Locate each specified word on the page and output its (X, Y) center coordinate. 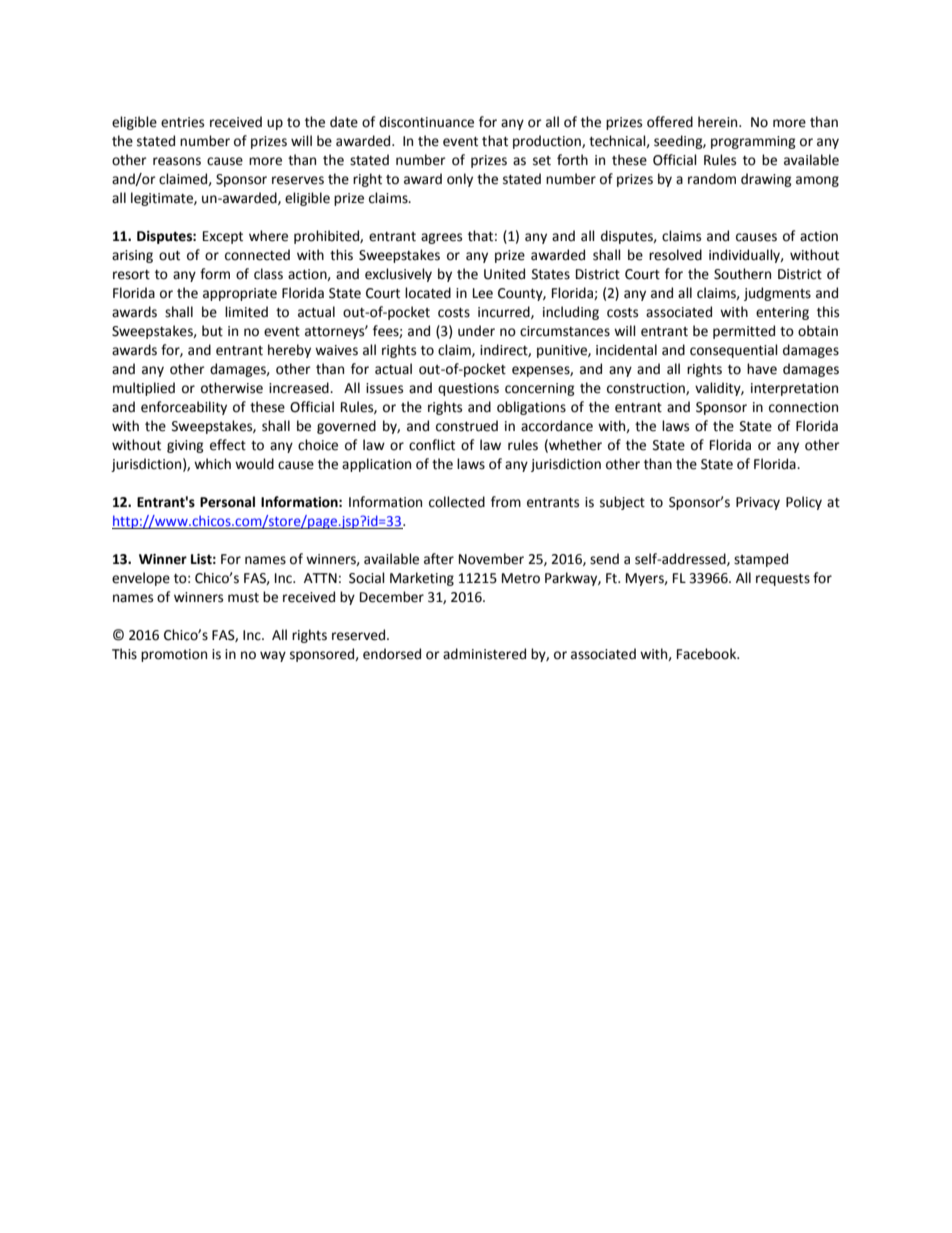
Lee (483, 293)
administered (484, 654)
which (212, 464)
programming (753, 142)
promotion (174, 655)
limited (246, 312)
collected (457, 502)
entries (182, 122)
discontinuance (426, 122)
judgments (777, 294)
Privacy (758, 503)
